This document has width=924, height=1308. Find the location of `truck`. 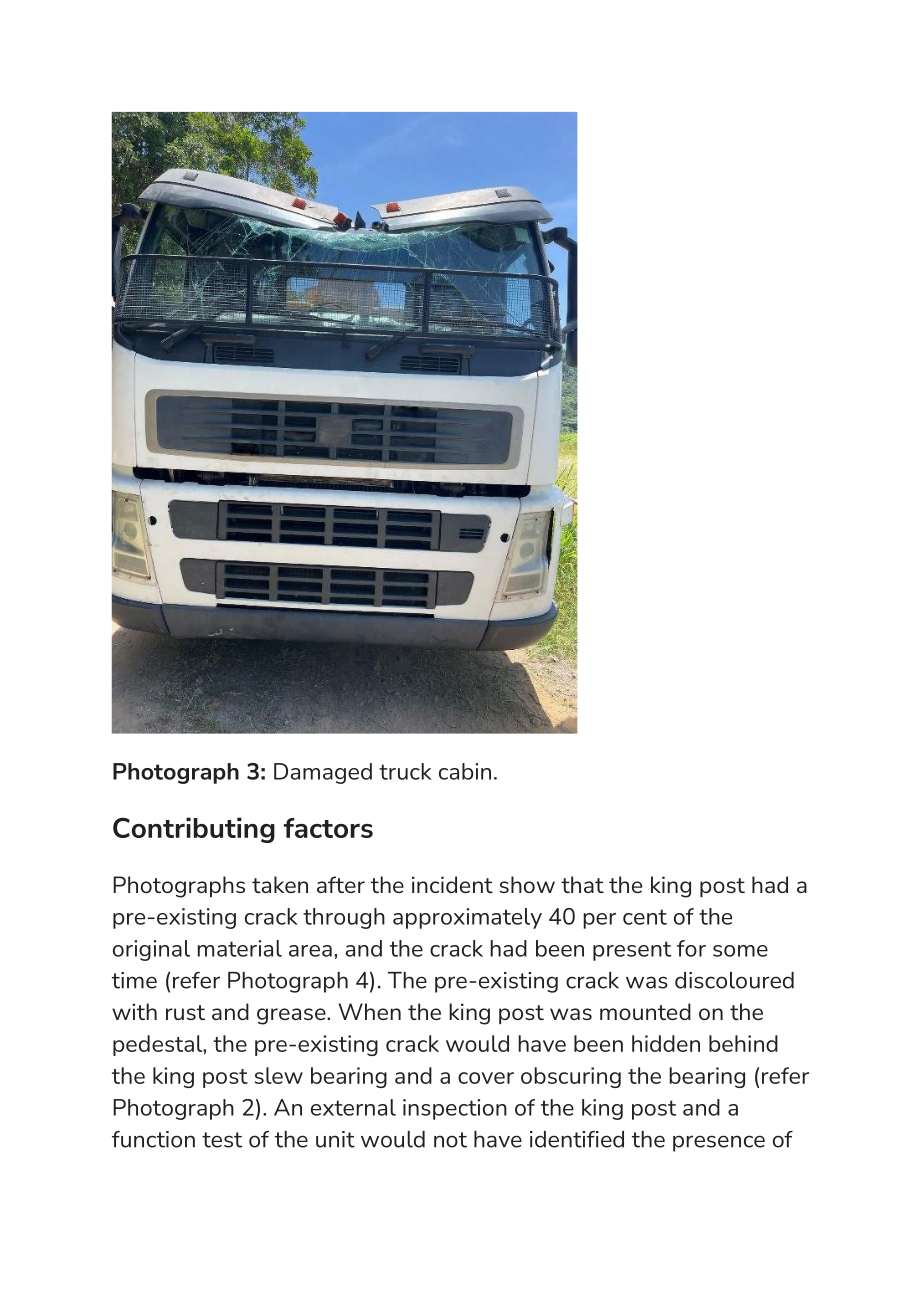

truck is located at coordinates (405, 771).
